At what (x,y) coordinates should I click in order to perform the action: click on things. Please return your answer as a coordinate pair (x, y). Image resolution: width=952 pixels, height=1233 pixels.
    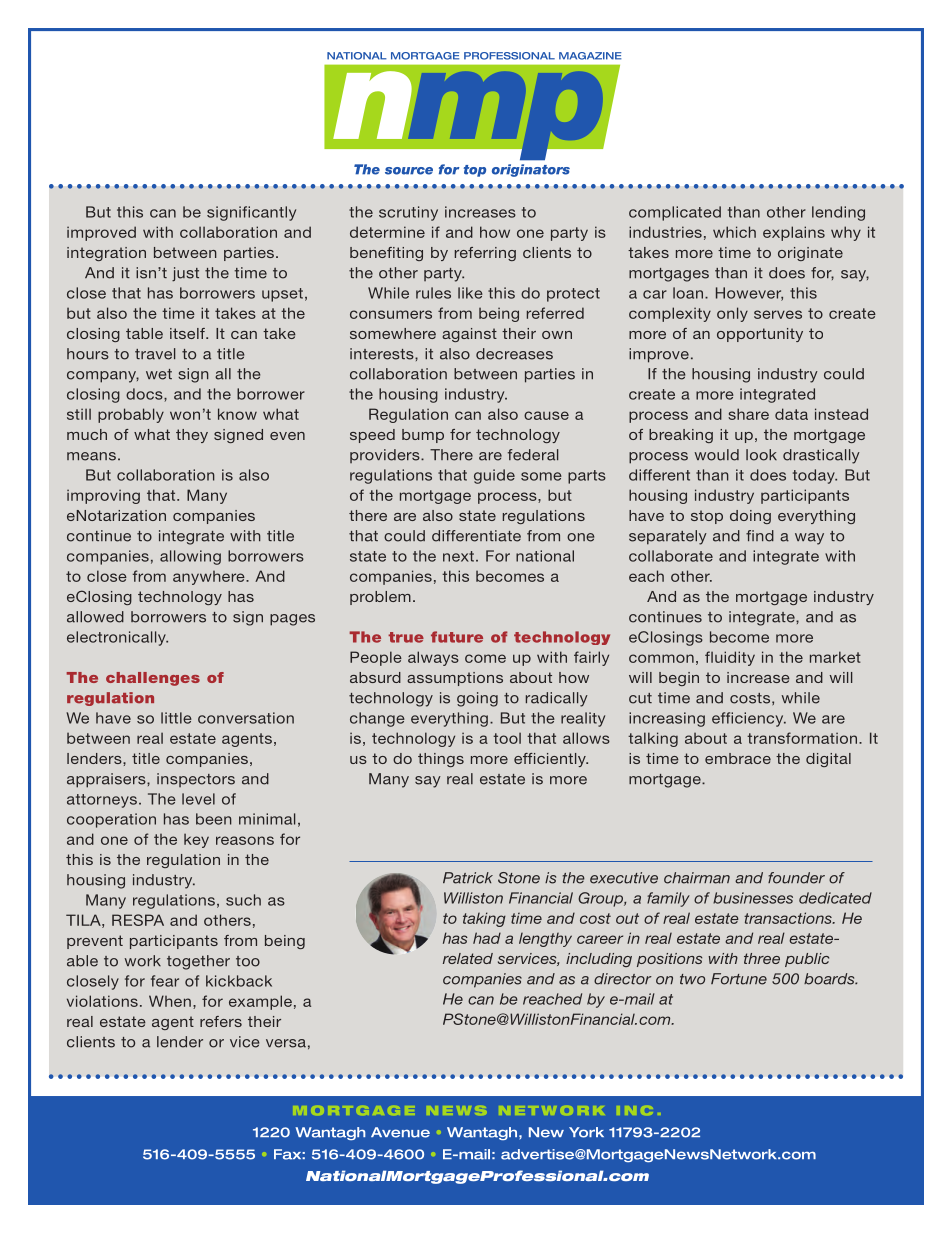
    Looking at the image, I should click on (441, 760).
